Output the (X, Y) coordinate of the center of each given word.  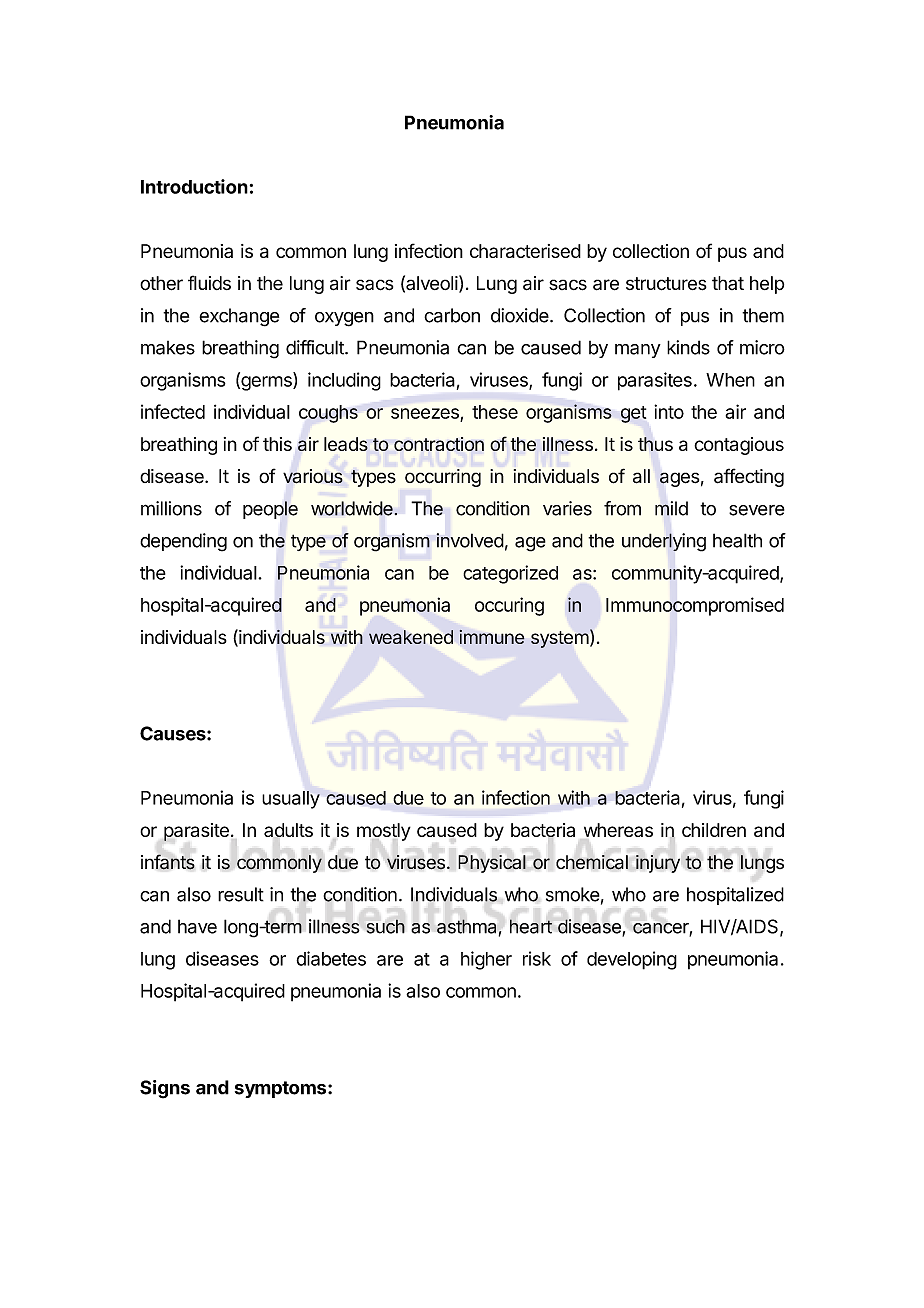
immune (492, 637)
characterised (525, 251)
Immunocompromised (695, 606)
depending (183, 542)
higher (486, 960)
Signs (165, 1089)
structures (666, 284)
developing (632, 960)
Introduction (194, 186)
